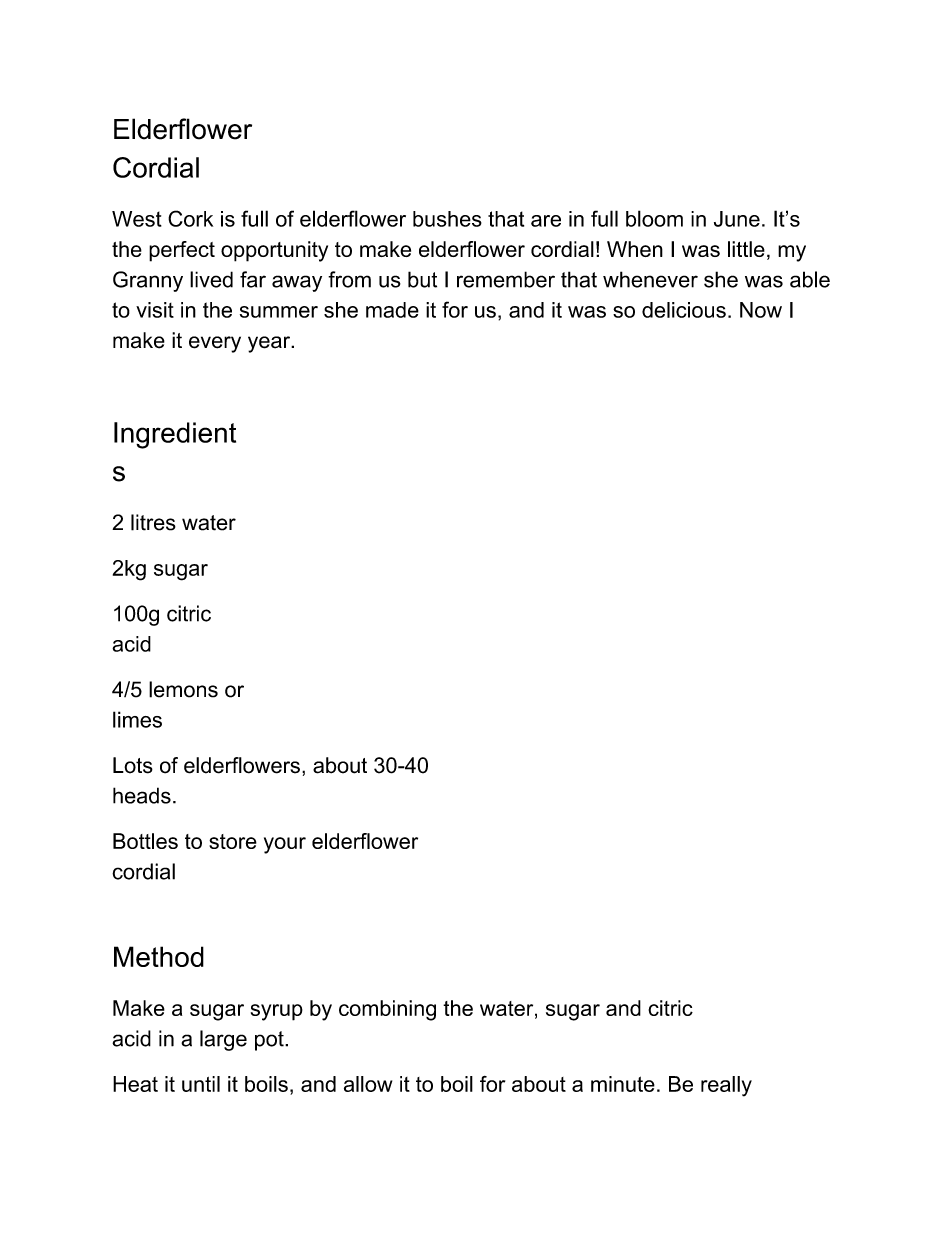 The image size is (952, 1233). Describe the element at coordinates (285, 845) in the screenshot. I see `your` at that location.
